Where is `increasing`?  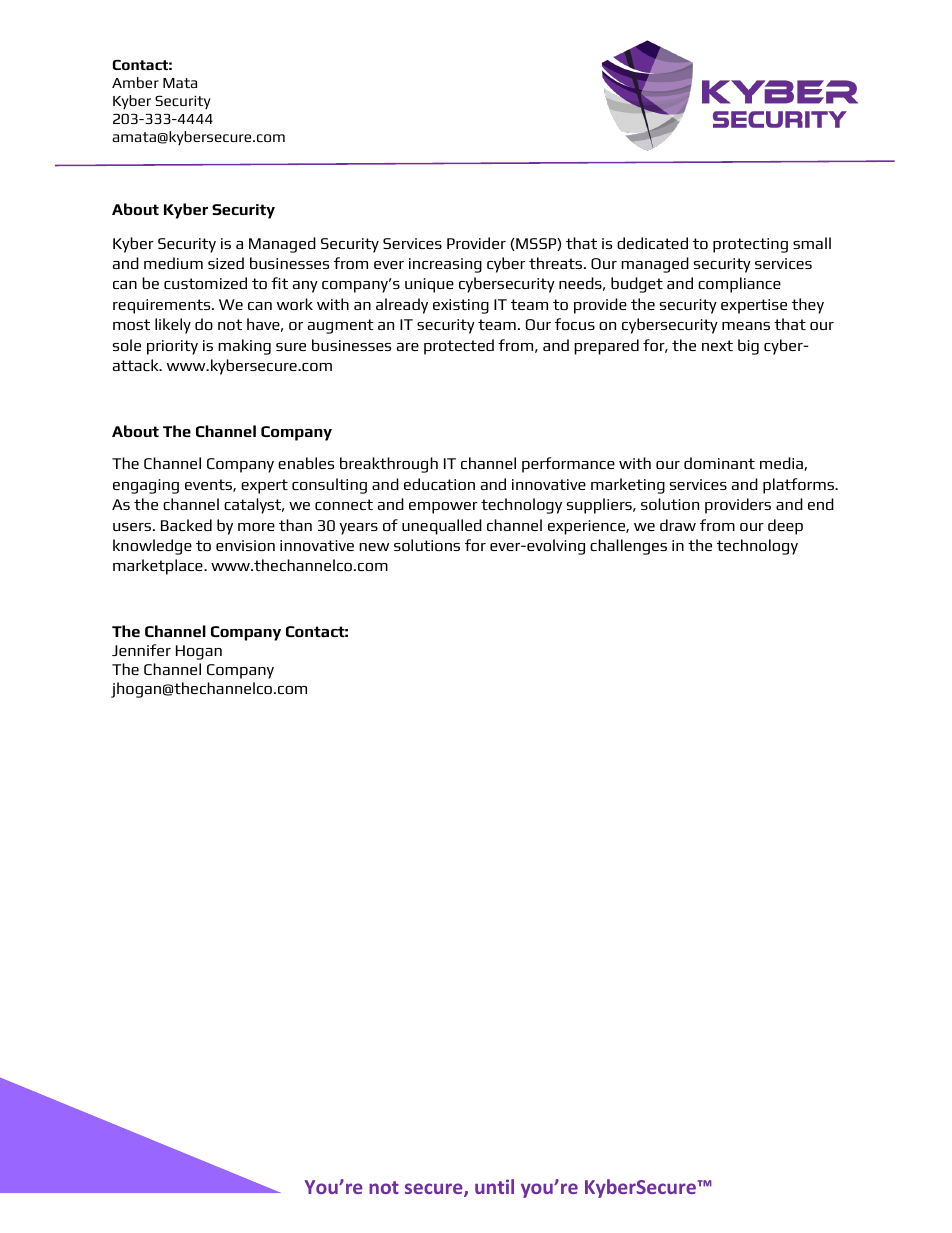 increasing is located at coordinates (445, 265).
